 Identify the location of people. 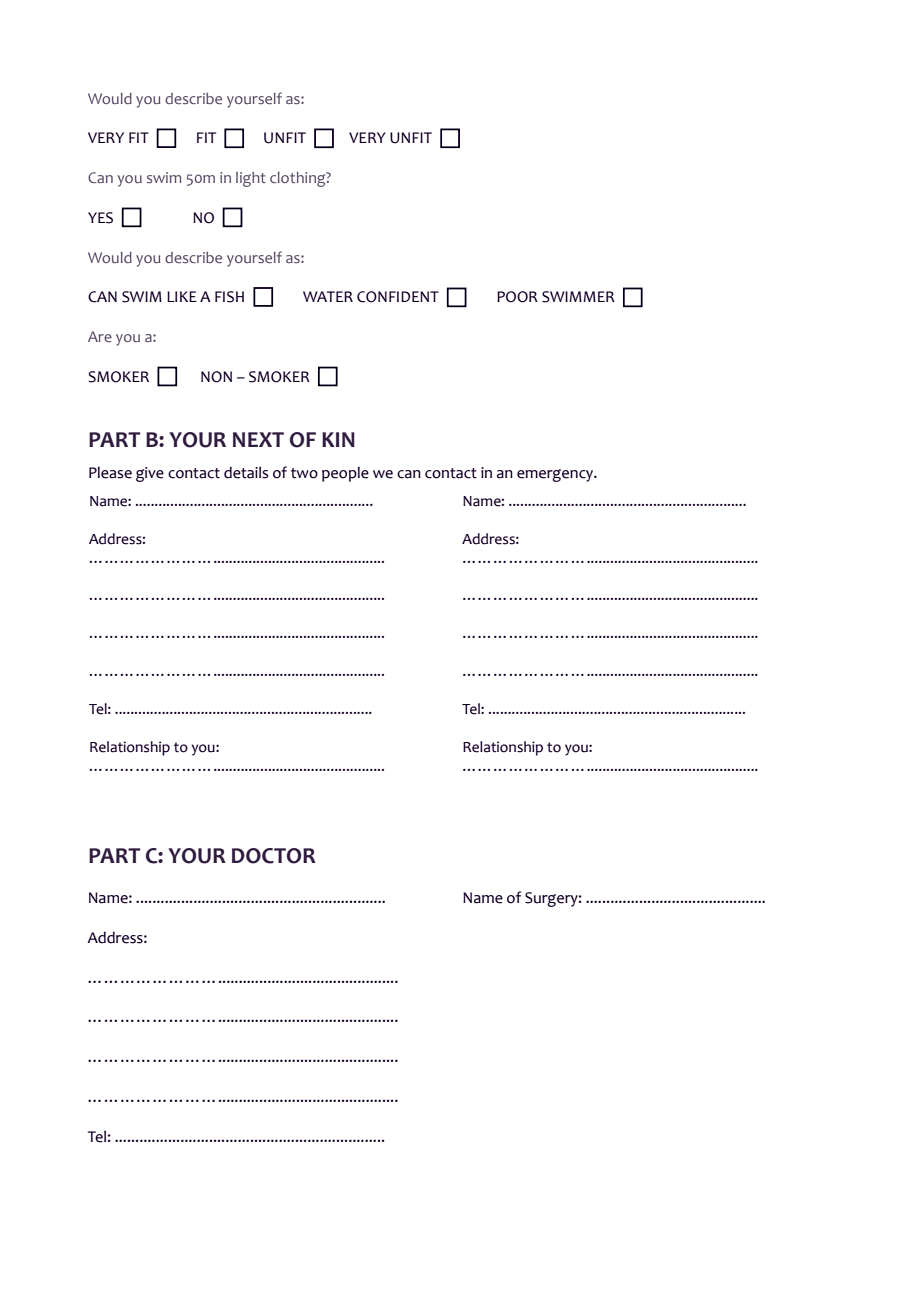
(345, 474).
